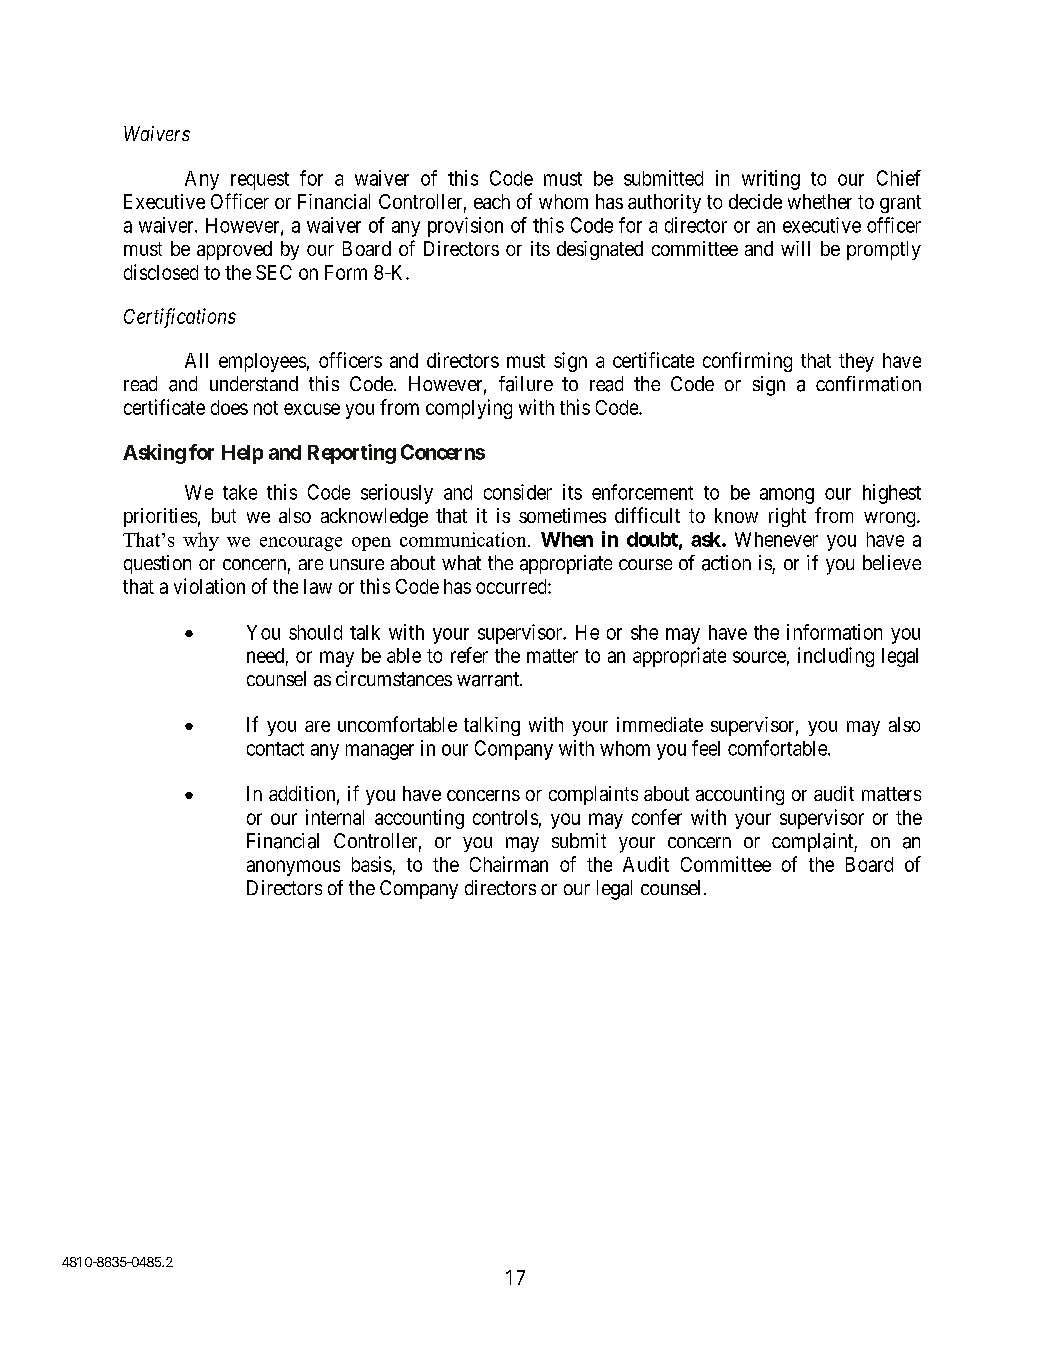  What do you see at coordinates (260, 181) in the screenshot?
I see `request` at bounding box center [260, 181].
